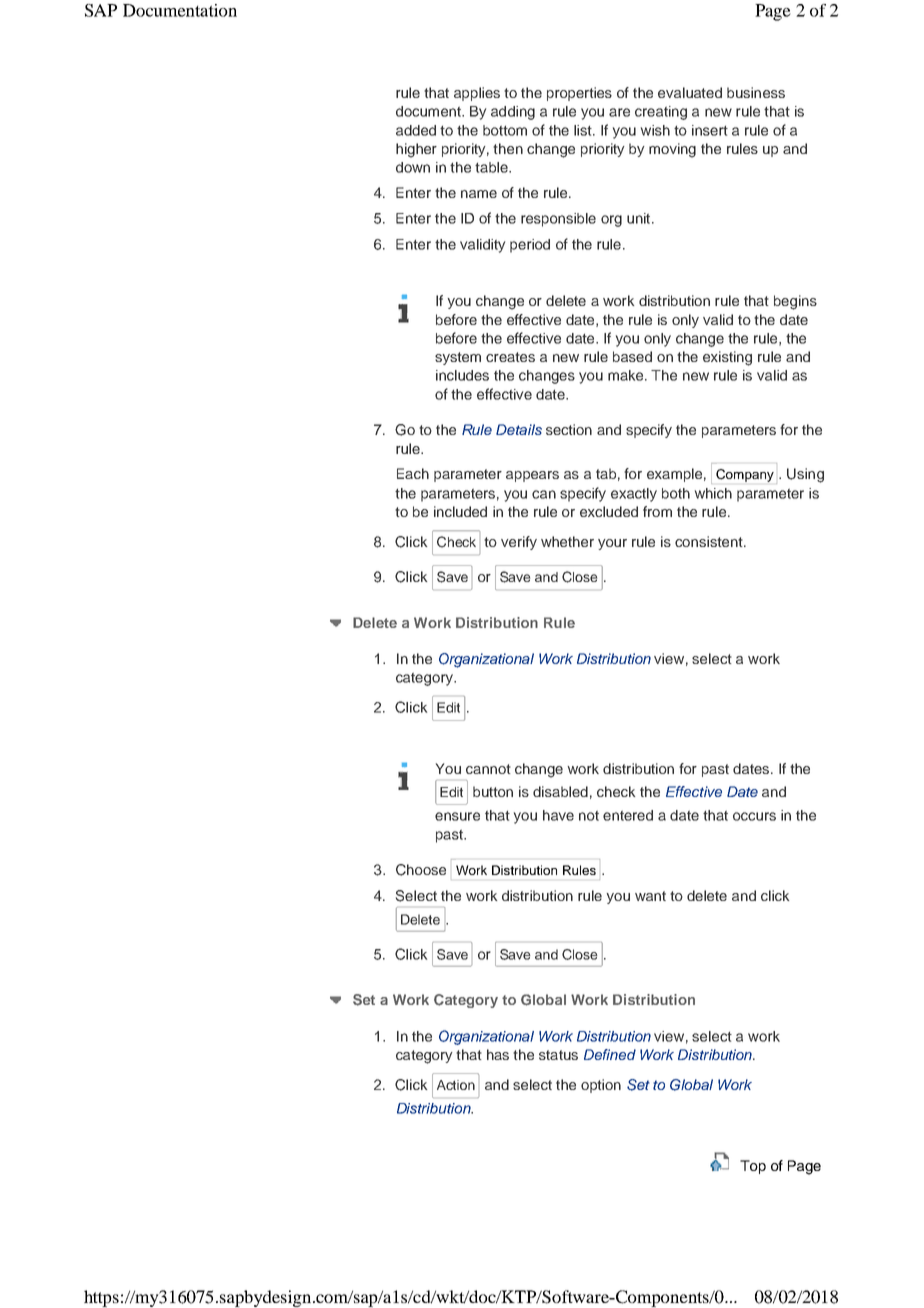 Image resolution: width=924 pixels, height=1308 pixels. What do you see at coordinates (477, 94) in the image?
I see `applies` at bounding box center [477, 94].
